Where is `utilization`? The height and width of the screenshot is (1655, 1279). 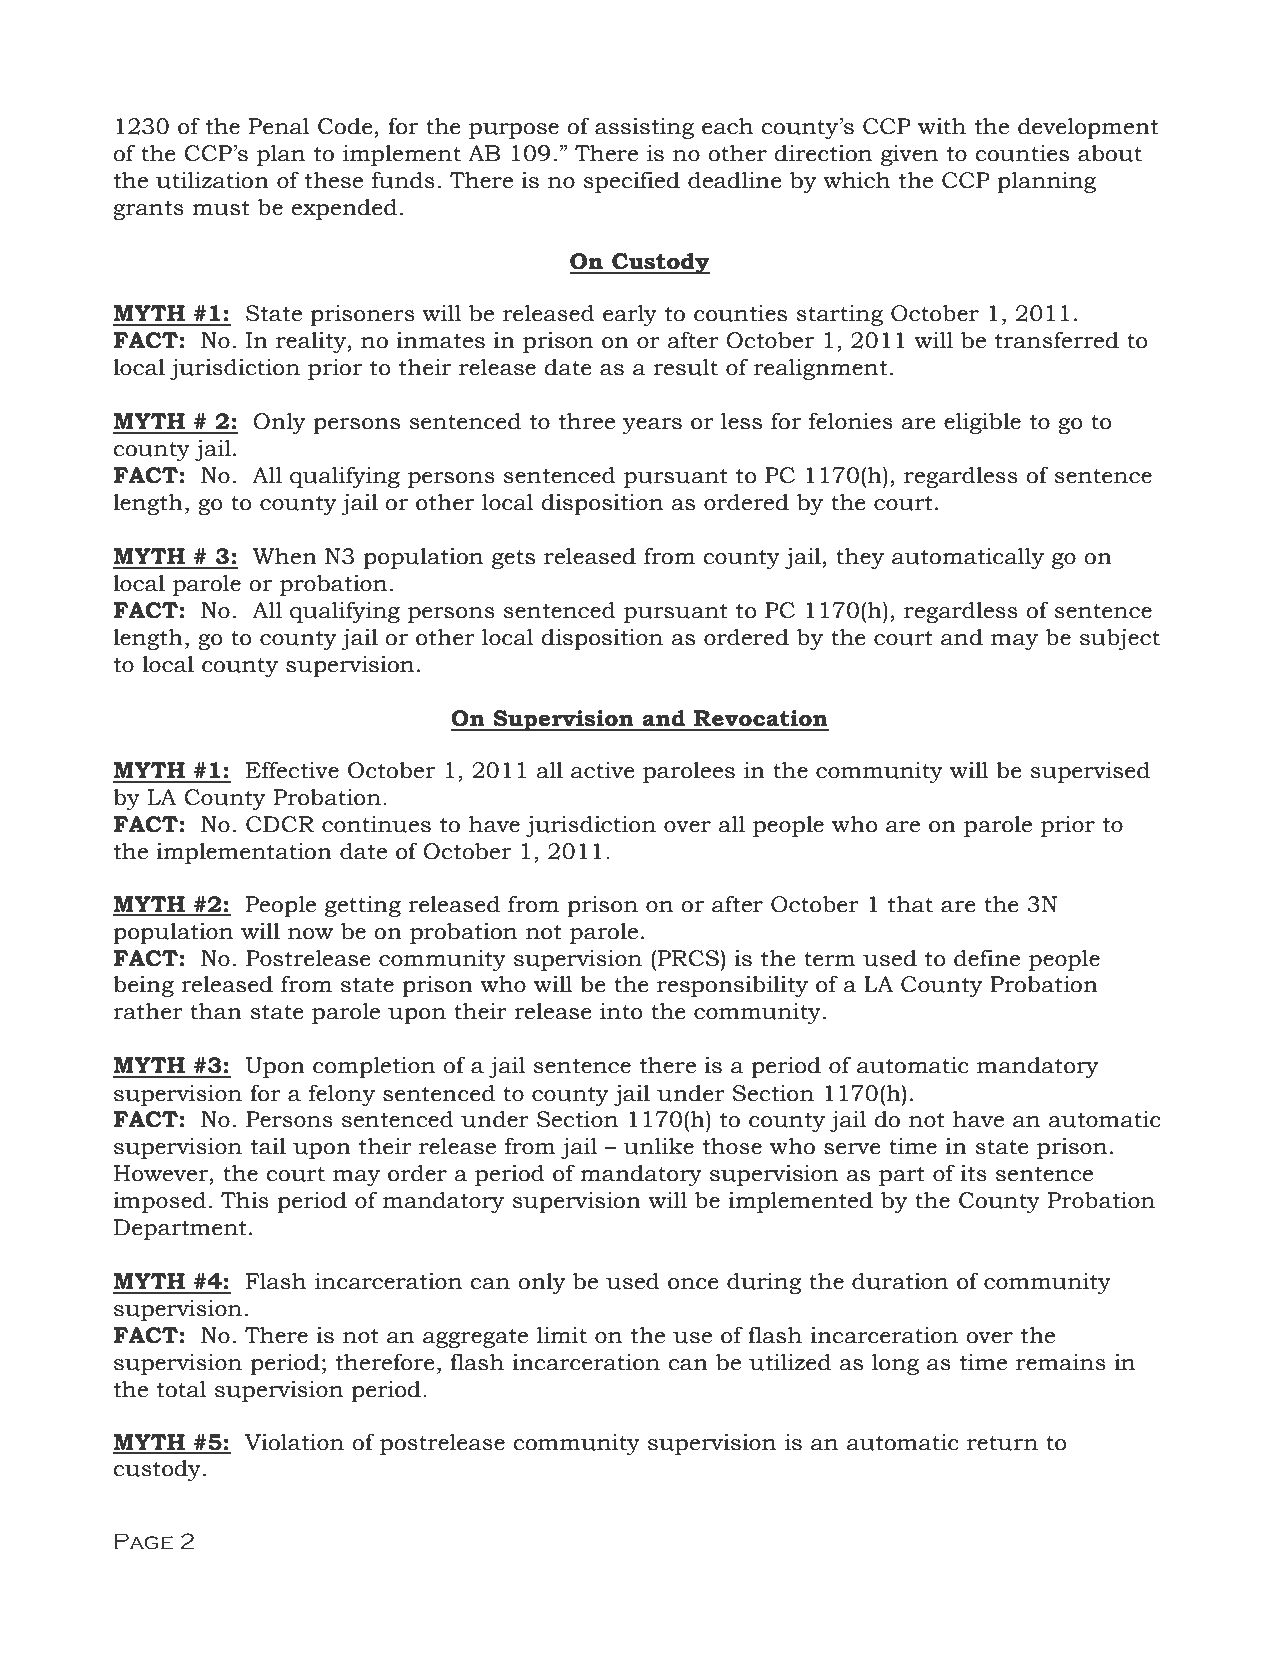 utilization is located at coordinates (212, 180).
